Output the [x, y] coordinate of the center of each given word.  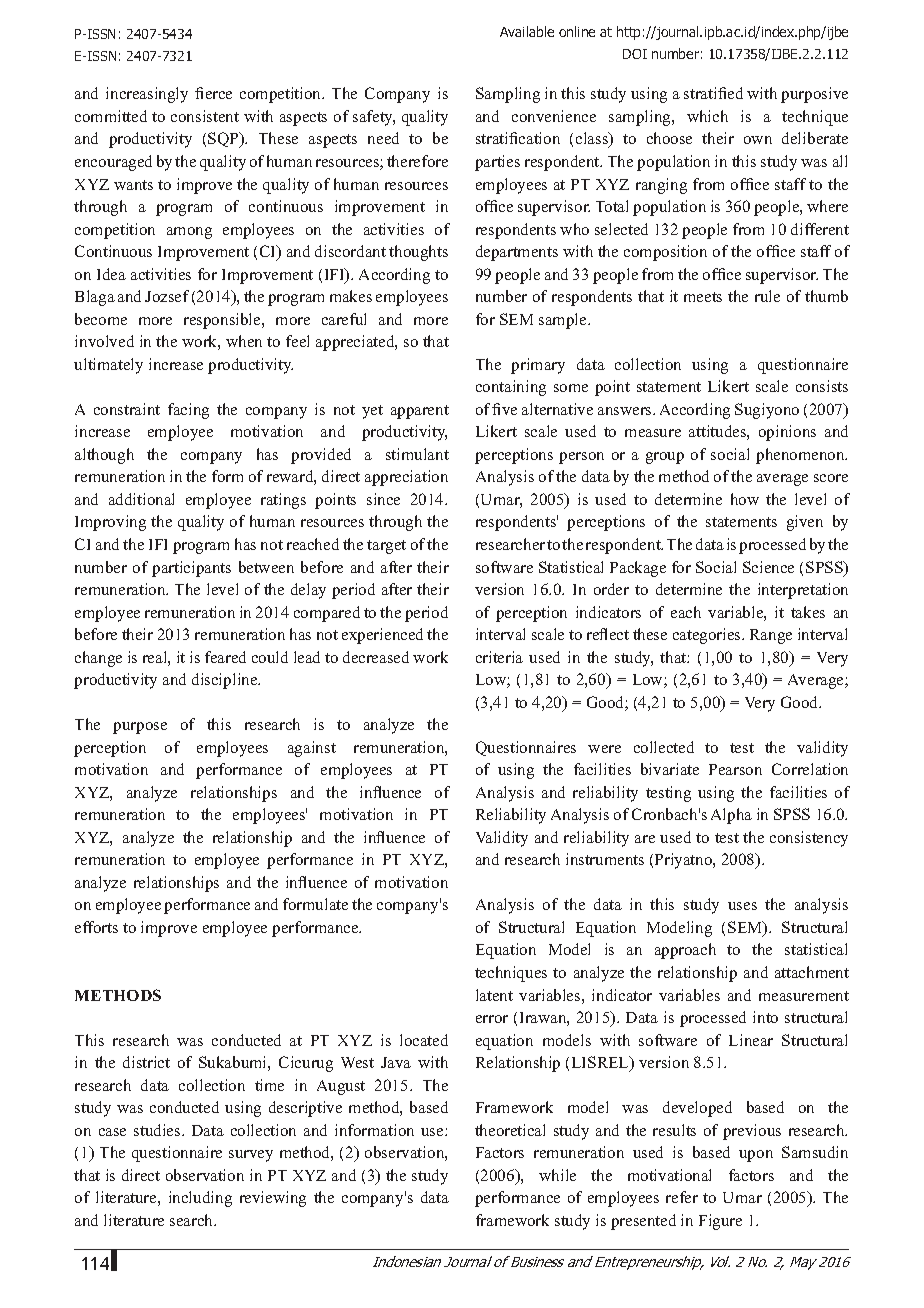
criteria [499, 657]
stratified [713, 93]
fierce [213, 93]
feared [225, 657]
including [200, 1199]
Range [771, 636]
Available [527, 31]
